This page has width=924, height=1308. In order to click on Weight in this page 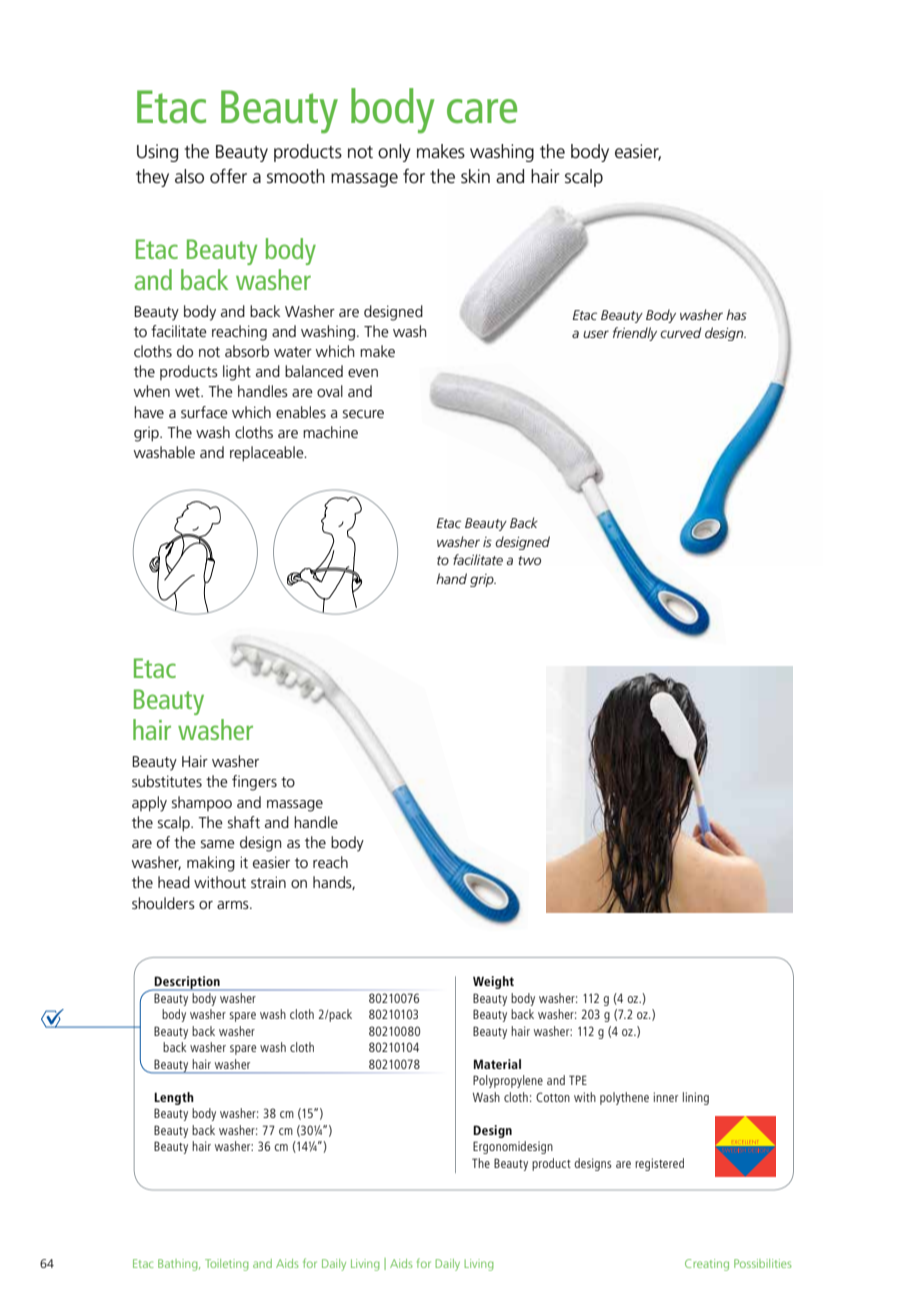, I will do `click(493, 982)`.
